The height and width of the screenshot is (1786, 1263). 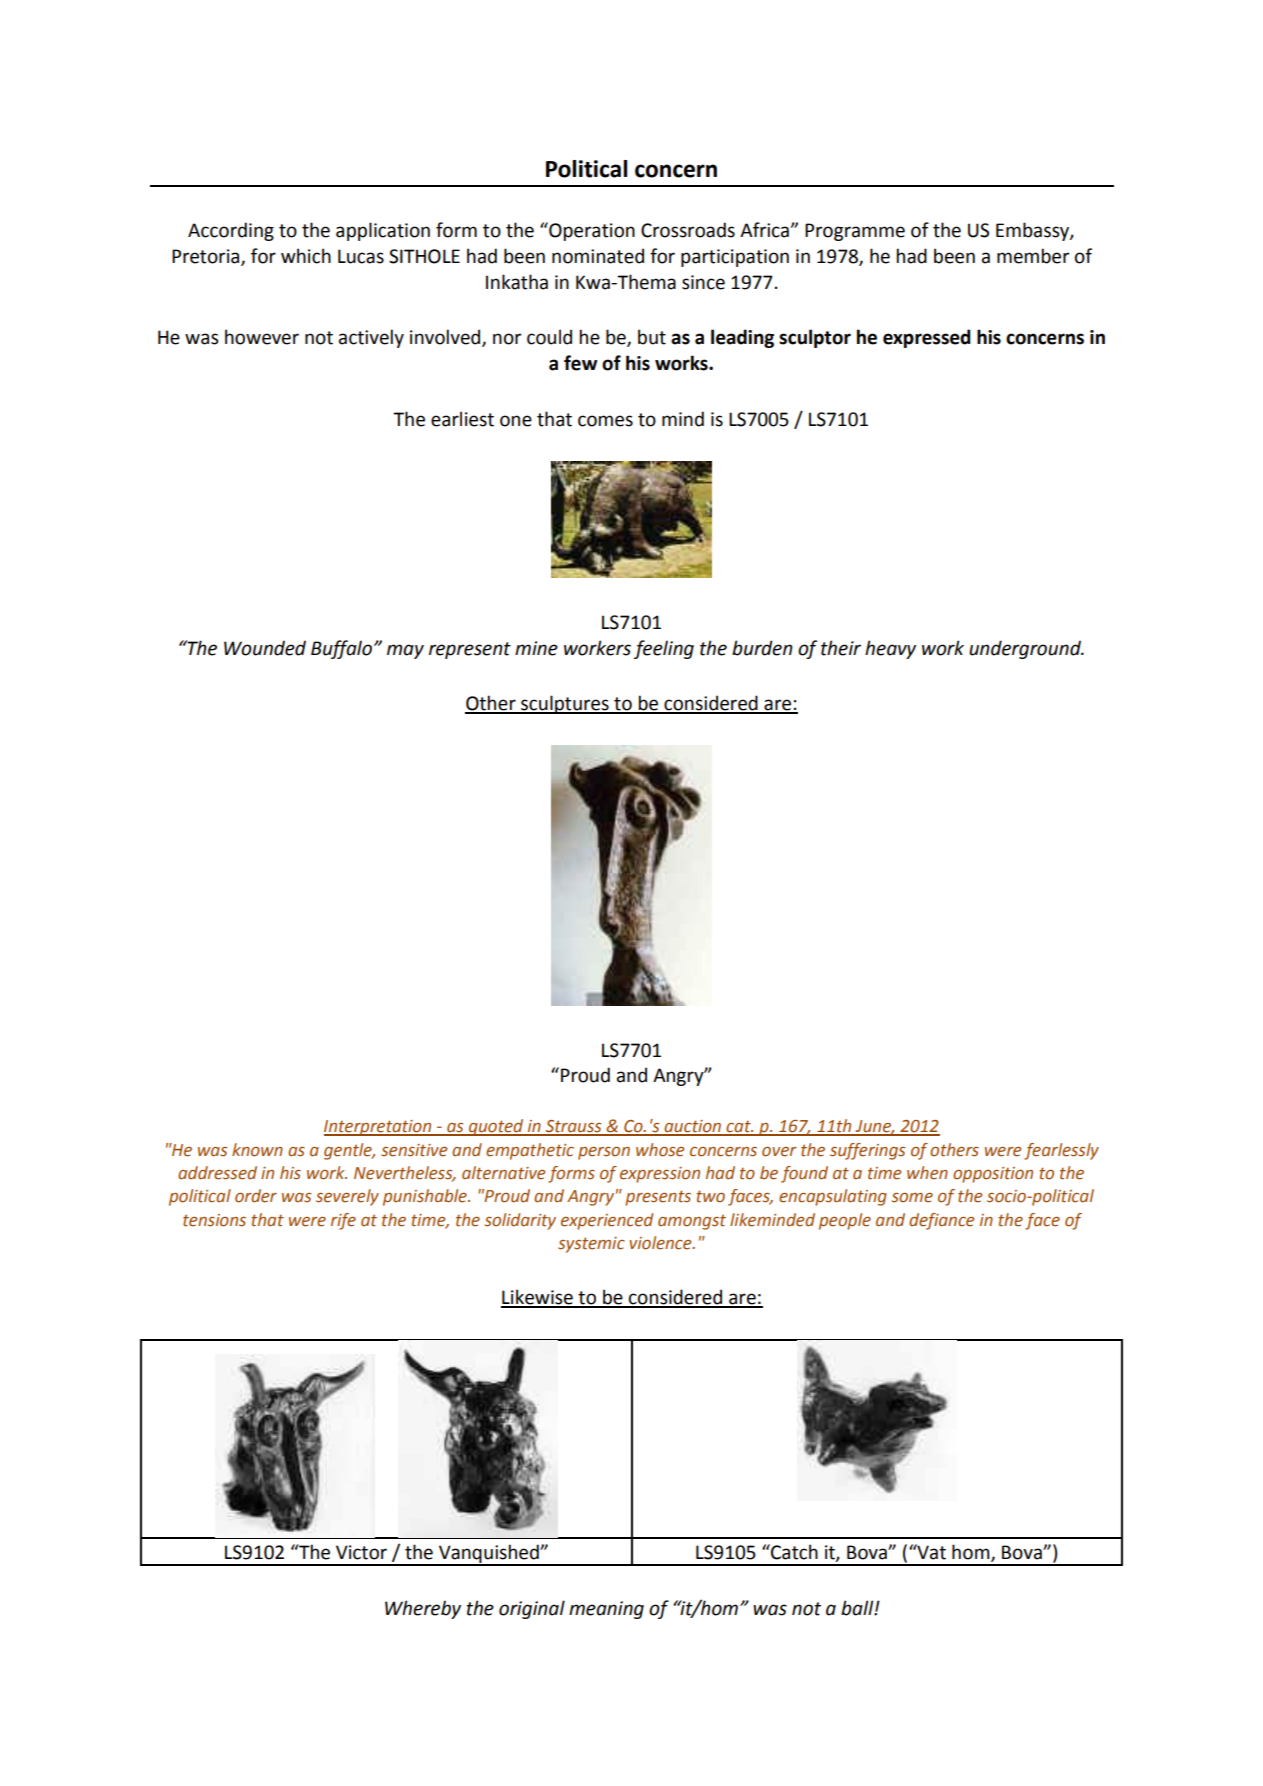 I want to click on nominated, so click(x=598, y=256).
